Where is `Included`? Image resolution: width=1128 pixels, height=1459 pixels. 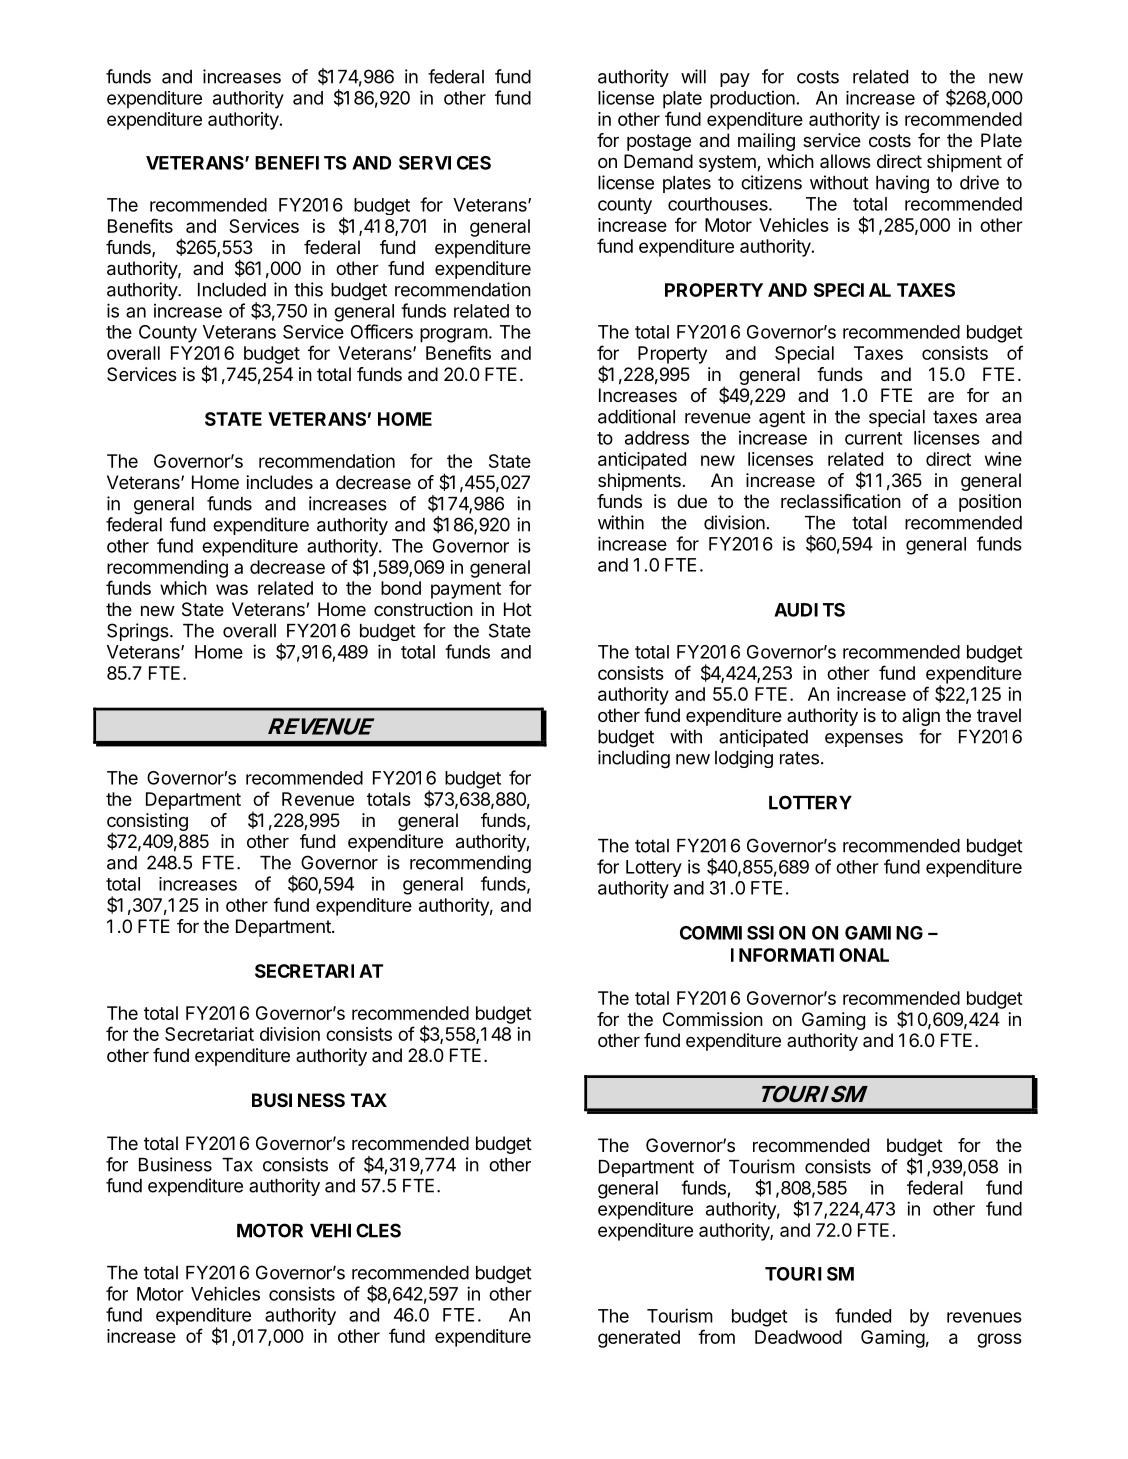
Included is located at coordinates (232, 290).
